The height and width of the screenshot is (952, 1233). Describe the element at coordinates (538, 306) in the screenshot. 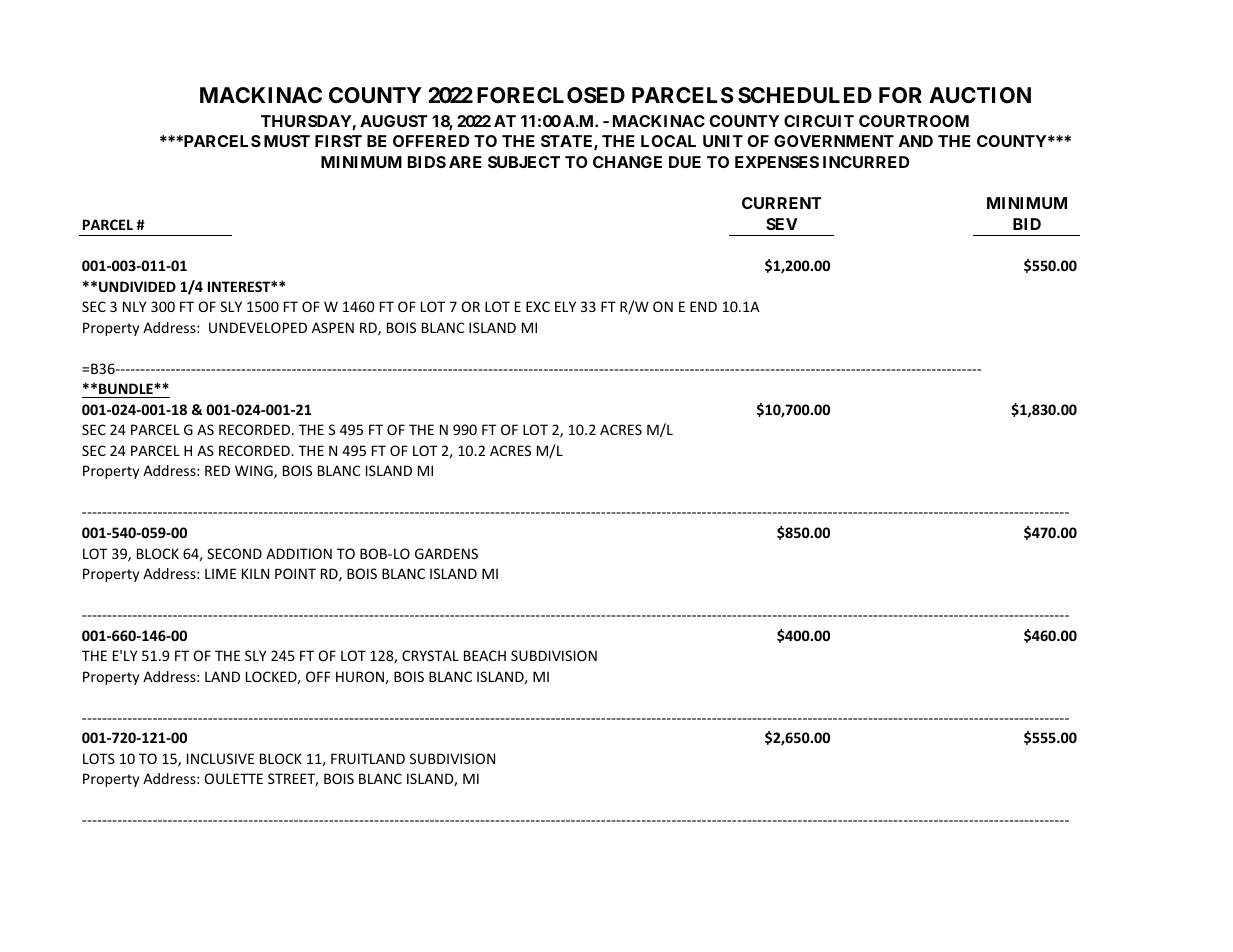

I see `EXC` at that location.
